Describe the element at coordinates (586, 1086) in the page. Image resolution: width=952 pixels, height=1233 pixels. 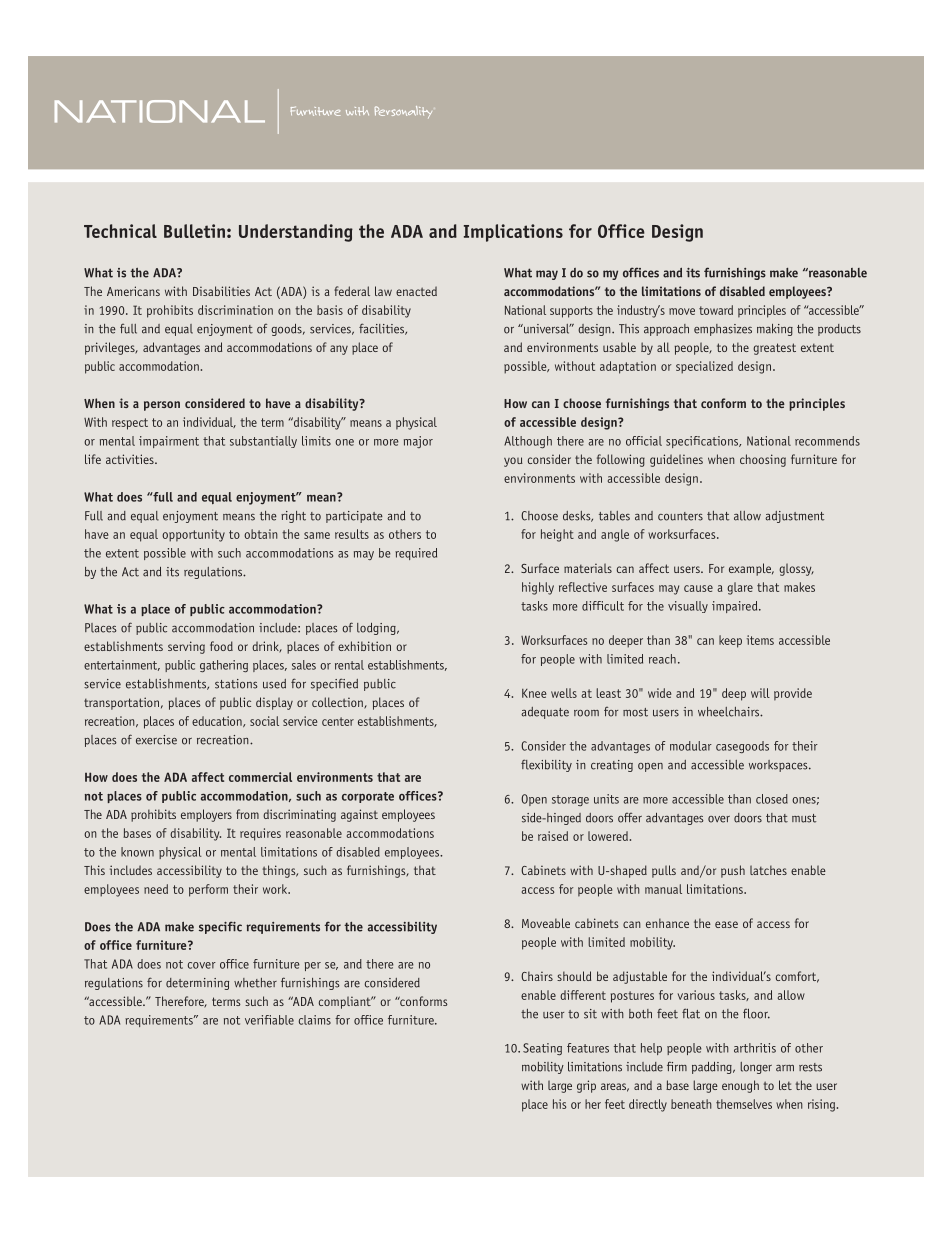
I see `grip` at that location.
